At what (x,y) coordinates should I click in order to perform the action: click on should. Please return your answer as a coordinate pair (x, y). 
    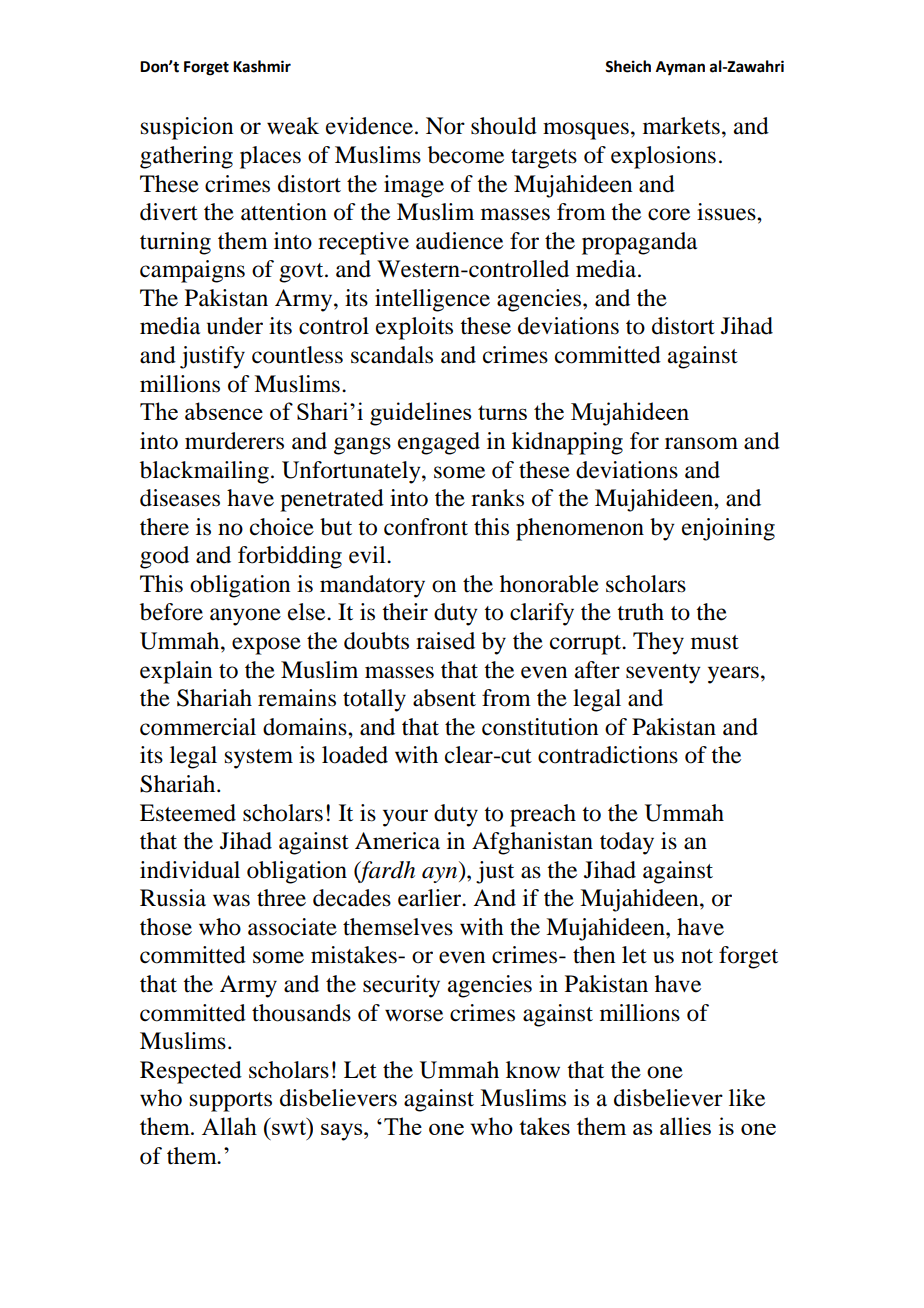
    Looking at the image, I should click on (504, 126).
